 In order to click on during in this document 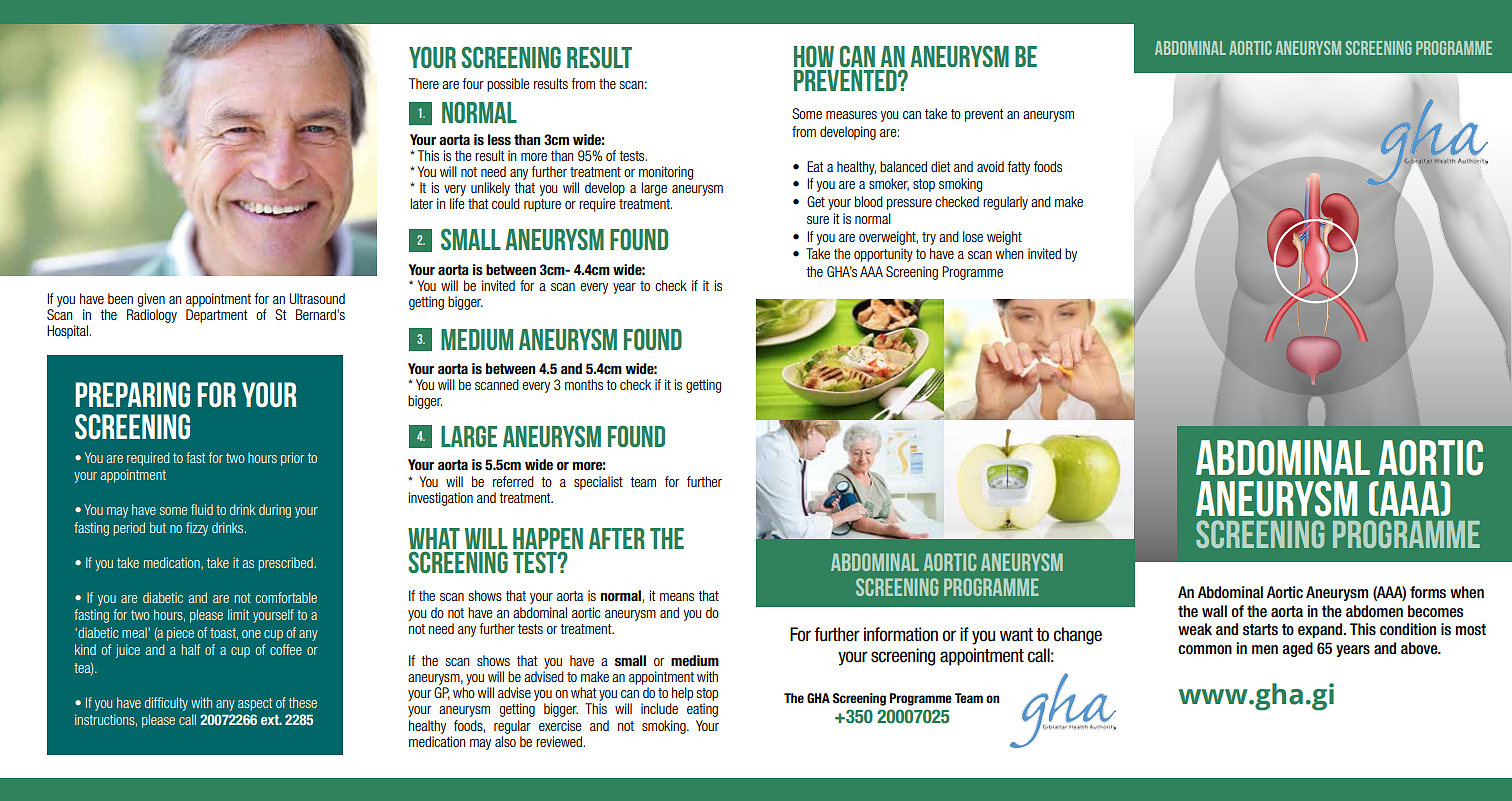, I will do `click(275, 511)`.
